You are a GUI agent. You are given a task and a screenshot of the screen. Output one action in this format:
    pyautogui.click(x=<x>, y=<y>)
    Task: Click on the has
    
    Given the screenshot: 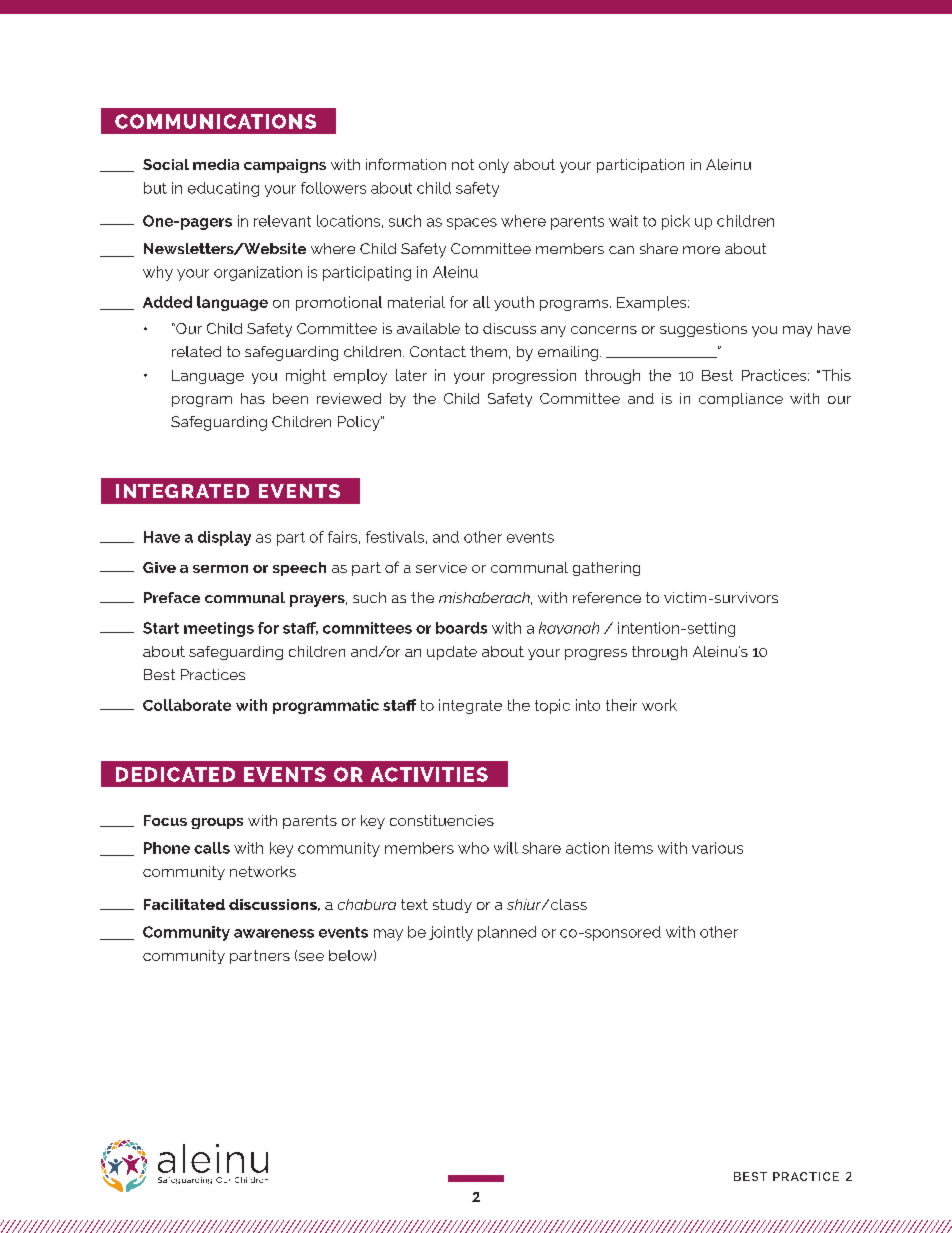 What is the action you would take?
    pyautogui.click(x=253, y=398)
